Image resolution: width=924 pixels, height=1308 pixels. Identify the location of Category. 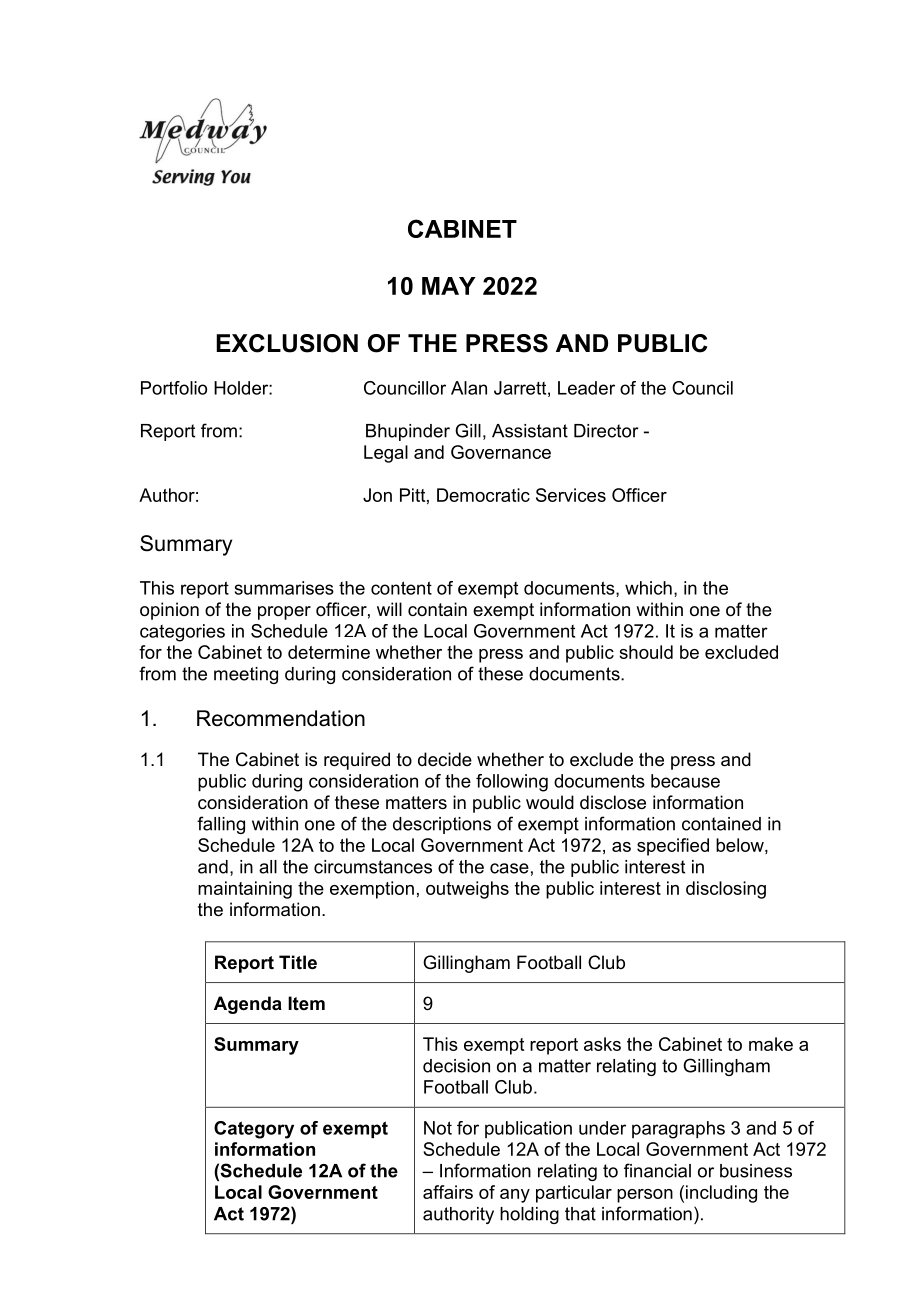
(254, 1130).
